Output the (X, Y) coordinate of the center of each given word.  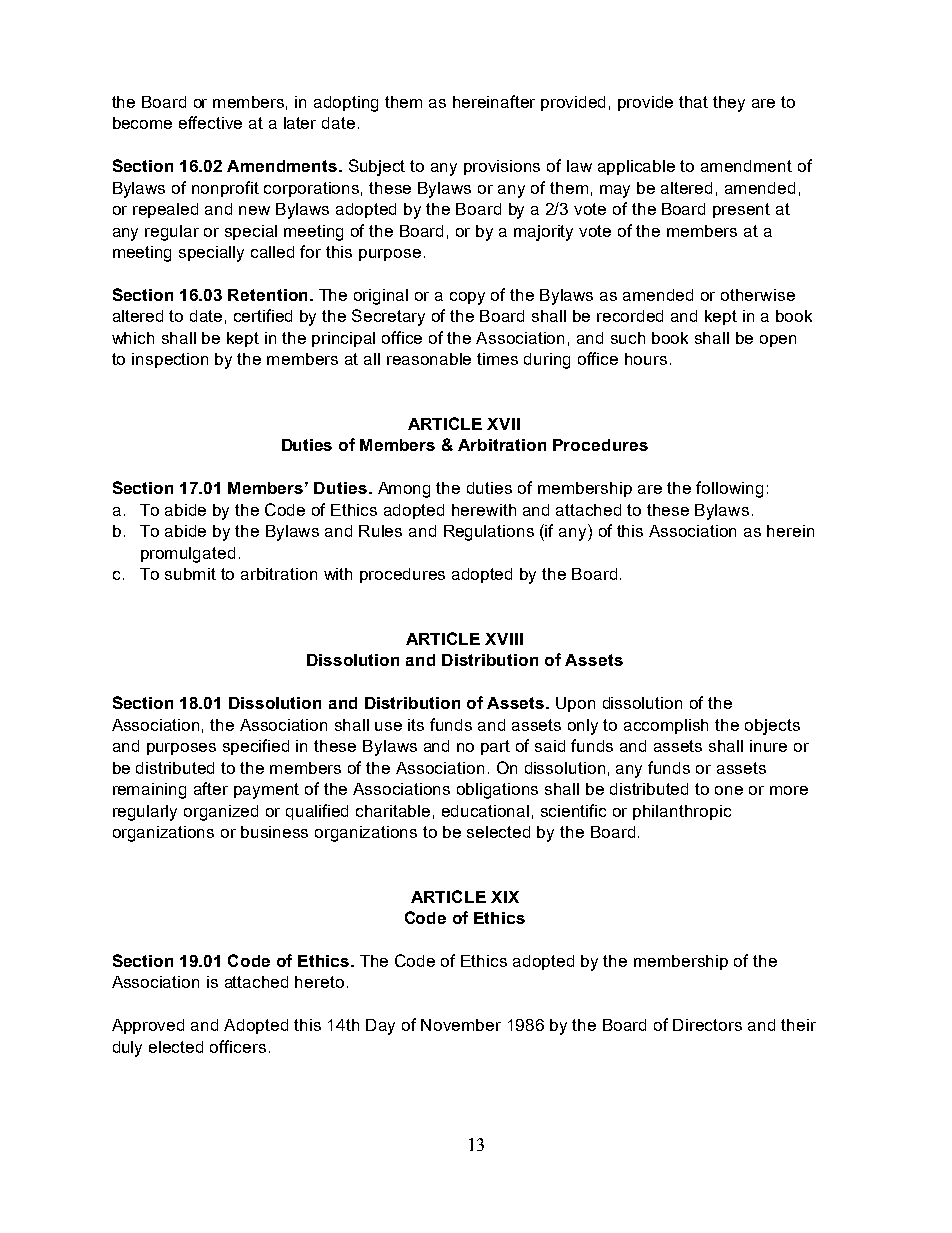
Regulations (489, 533)
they (729, 104)
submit (190, 574)
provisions (502, 167)
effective (210, 122)
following (729, 489)
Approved (148, 1026)
